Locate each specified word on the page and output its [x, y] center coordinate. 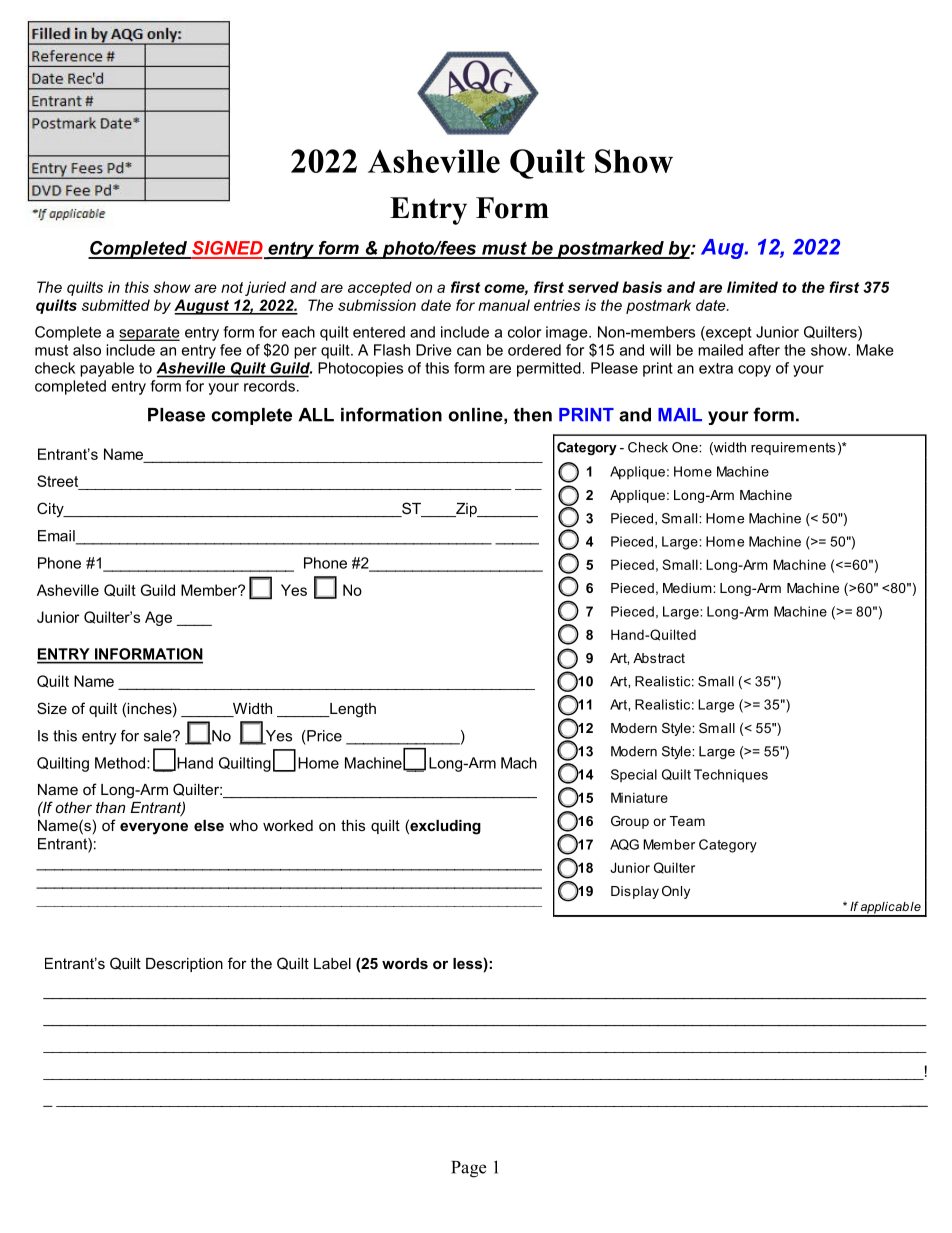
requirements [793, 448]
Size [52, 708]
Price [323, 736]
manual [504, 305]
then [532, 415]
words [405, 963]
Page [468, 1169]
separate [149, 334]
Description [184, 965]
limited [752, 287]
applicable [891, 909]
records [269, 386]
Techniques [731, 776]
